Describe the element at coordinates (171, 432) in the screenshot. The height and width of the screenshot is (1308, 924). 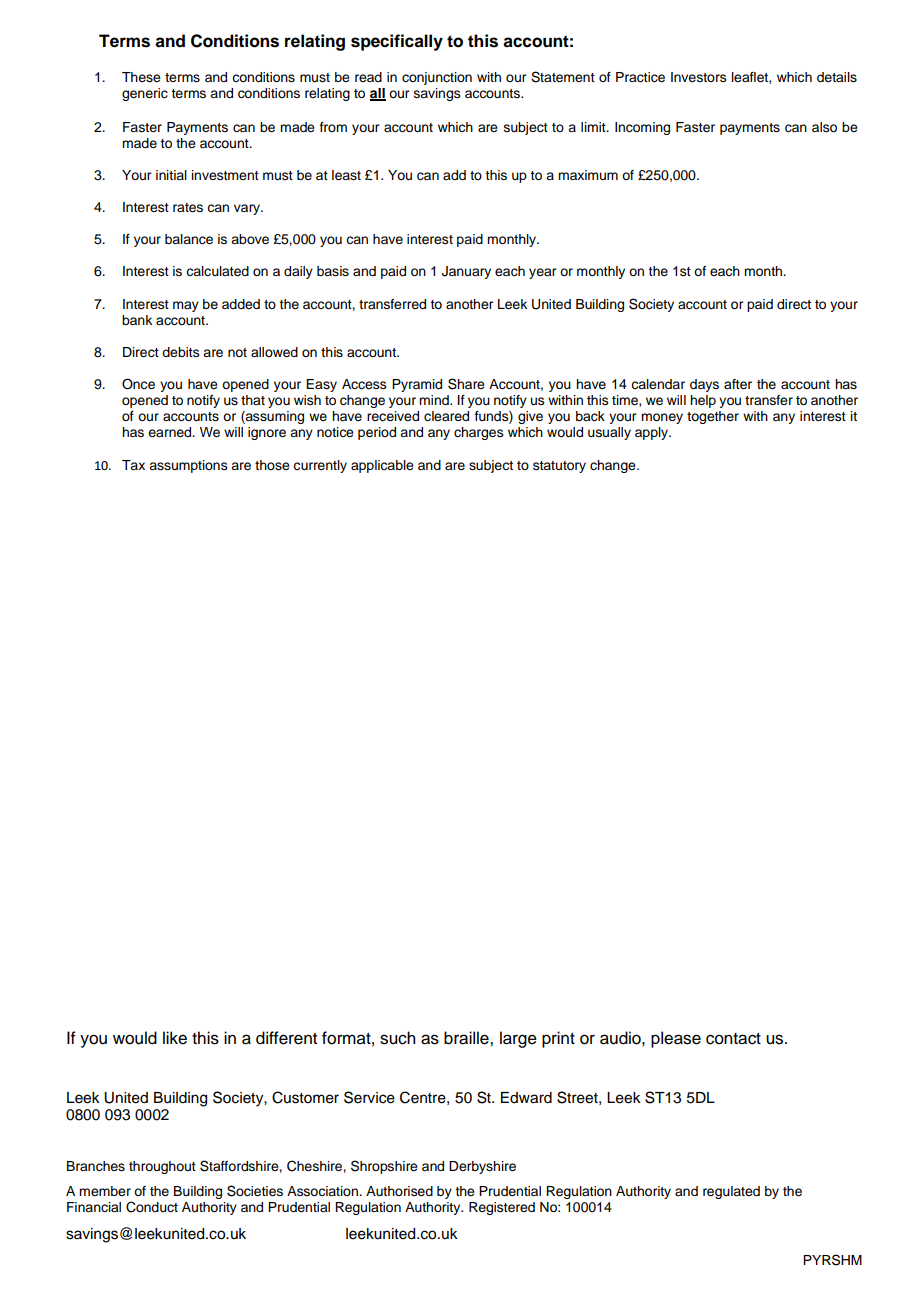
I see `earned` at that location.
